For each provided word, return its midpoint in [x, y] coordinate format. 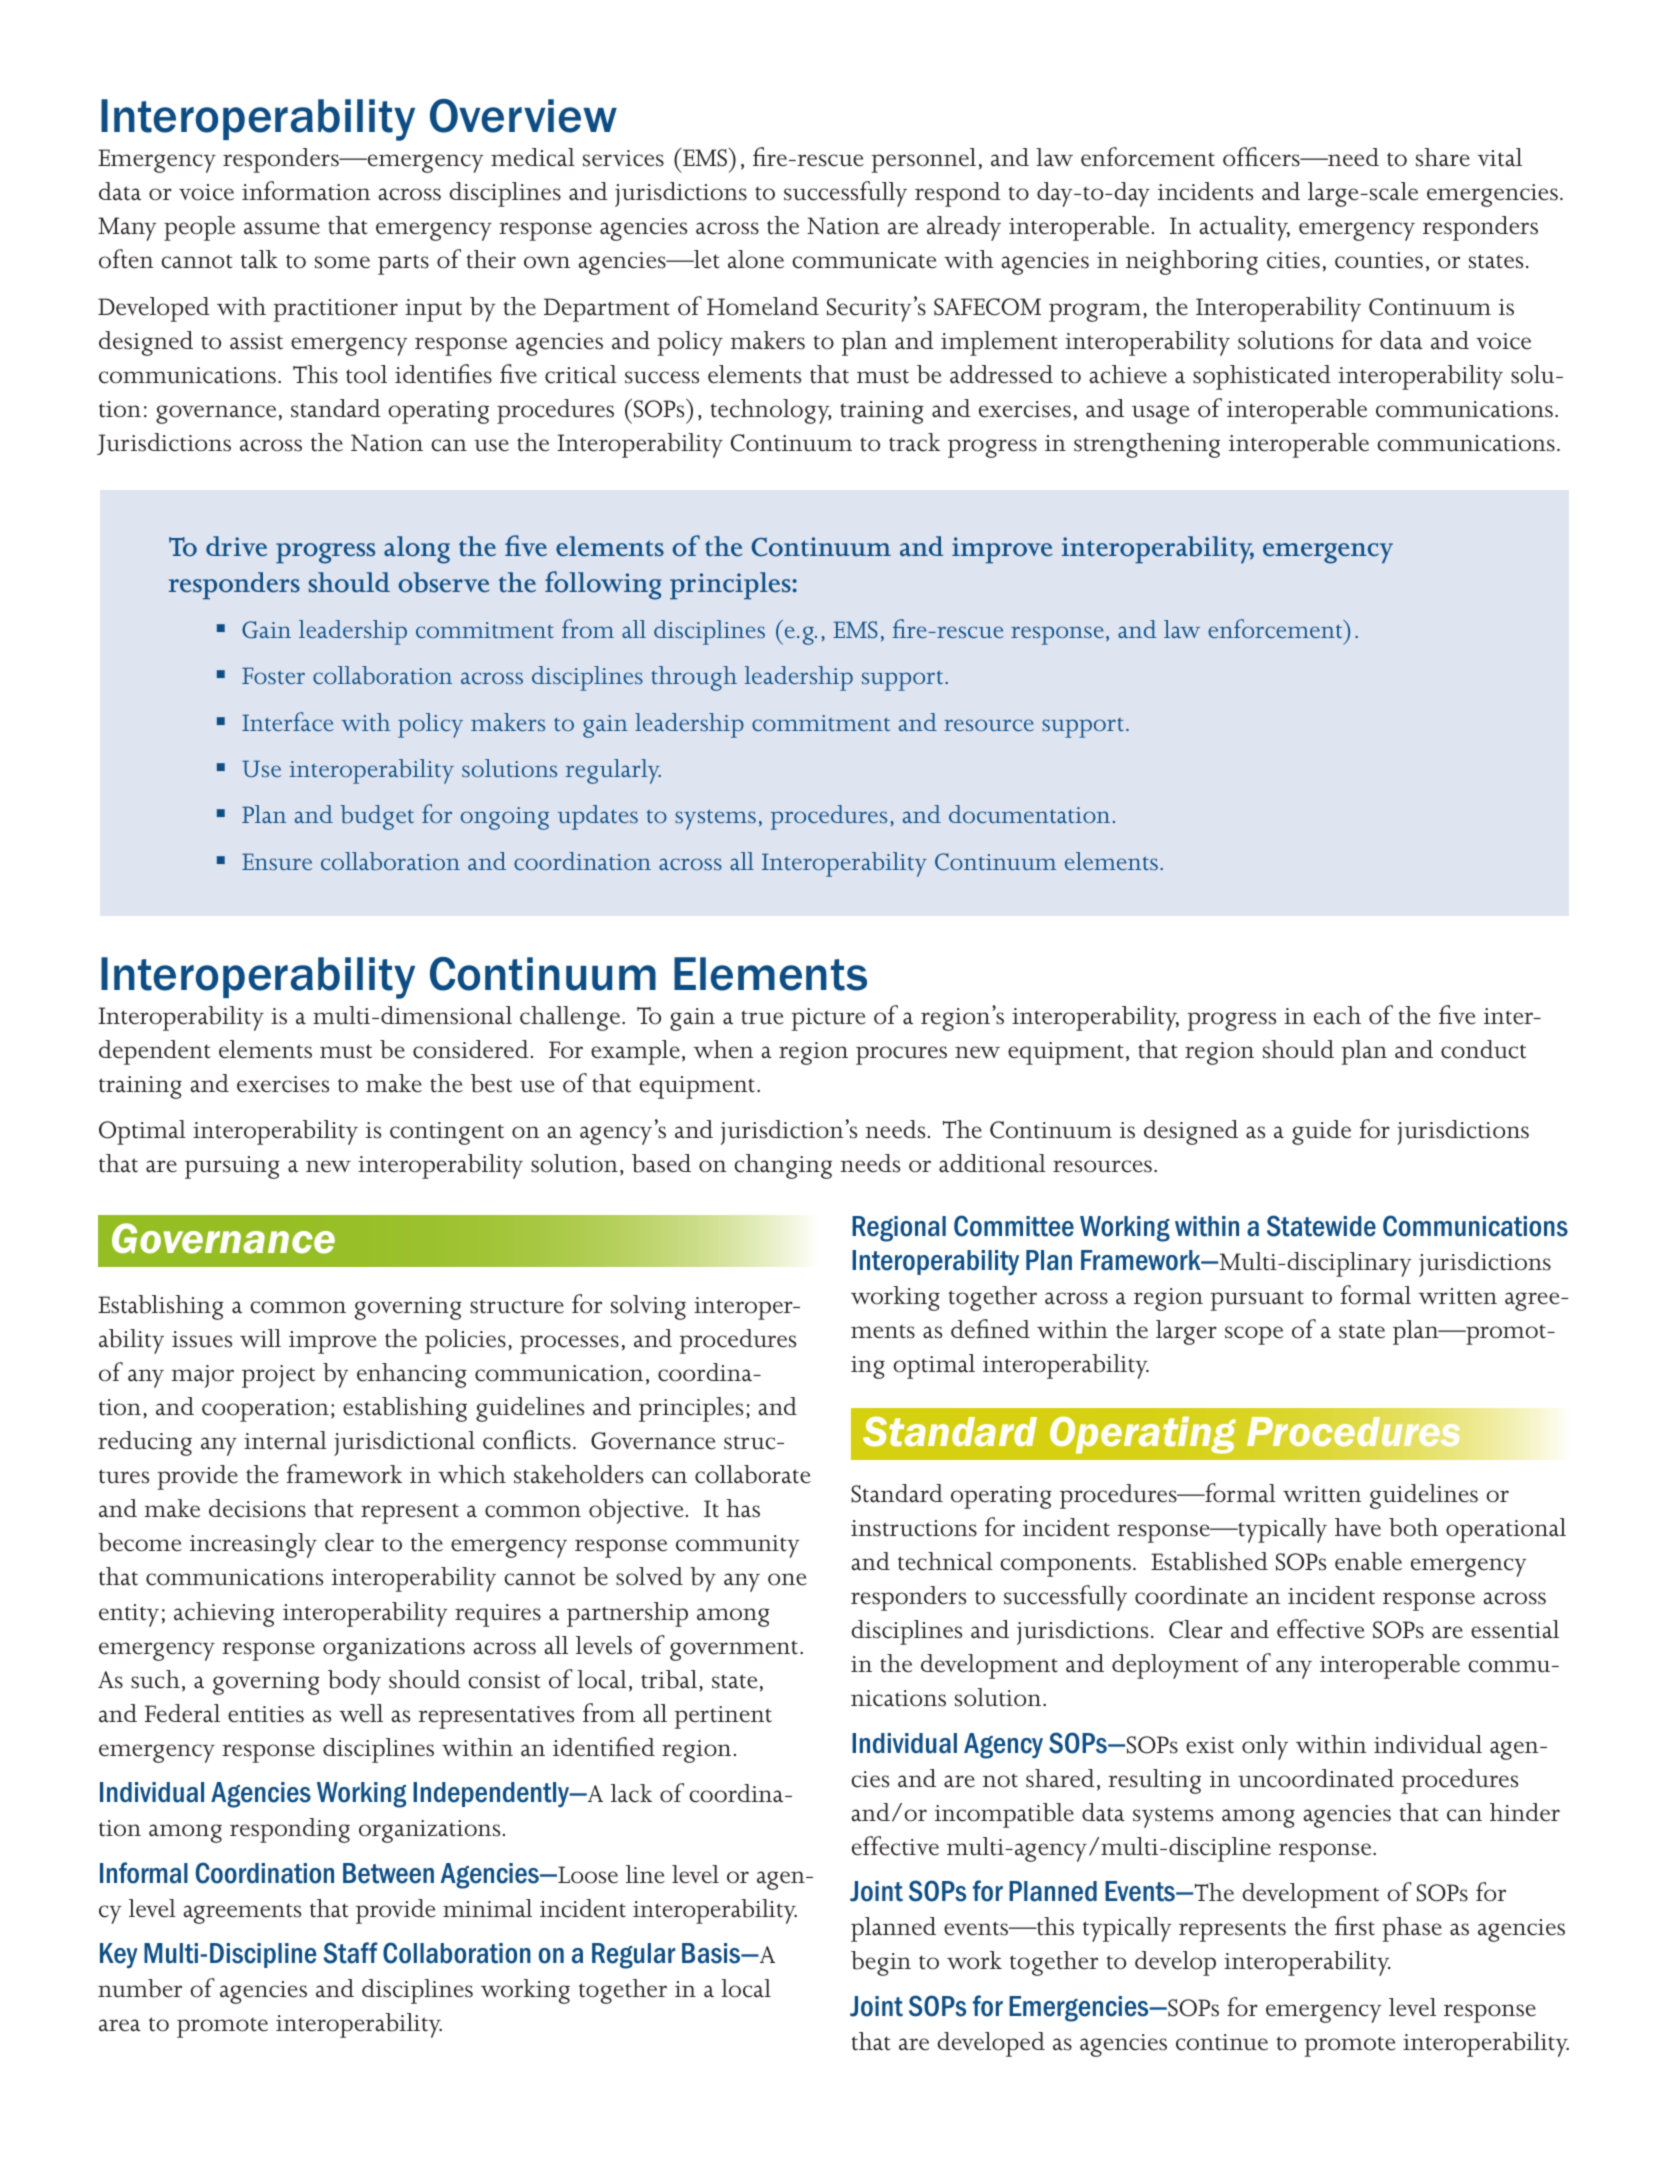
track [914, 442]
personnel [924, 160]
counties [1379, 260]
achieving [224, 1614]
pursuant [1257, 1300]
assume [282, 228]
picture [829, 1019]
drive [236, 546]
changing [783, 1166]
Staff [350, 1953]
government [735, 1650]
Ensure [277, 861]
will [260, 1338]
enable [1368, 1561]
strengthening [1147, 445]
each [1337, 1015]
